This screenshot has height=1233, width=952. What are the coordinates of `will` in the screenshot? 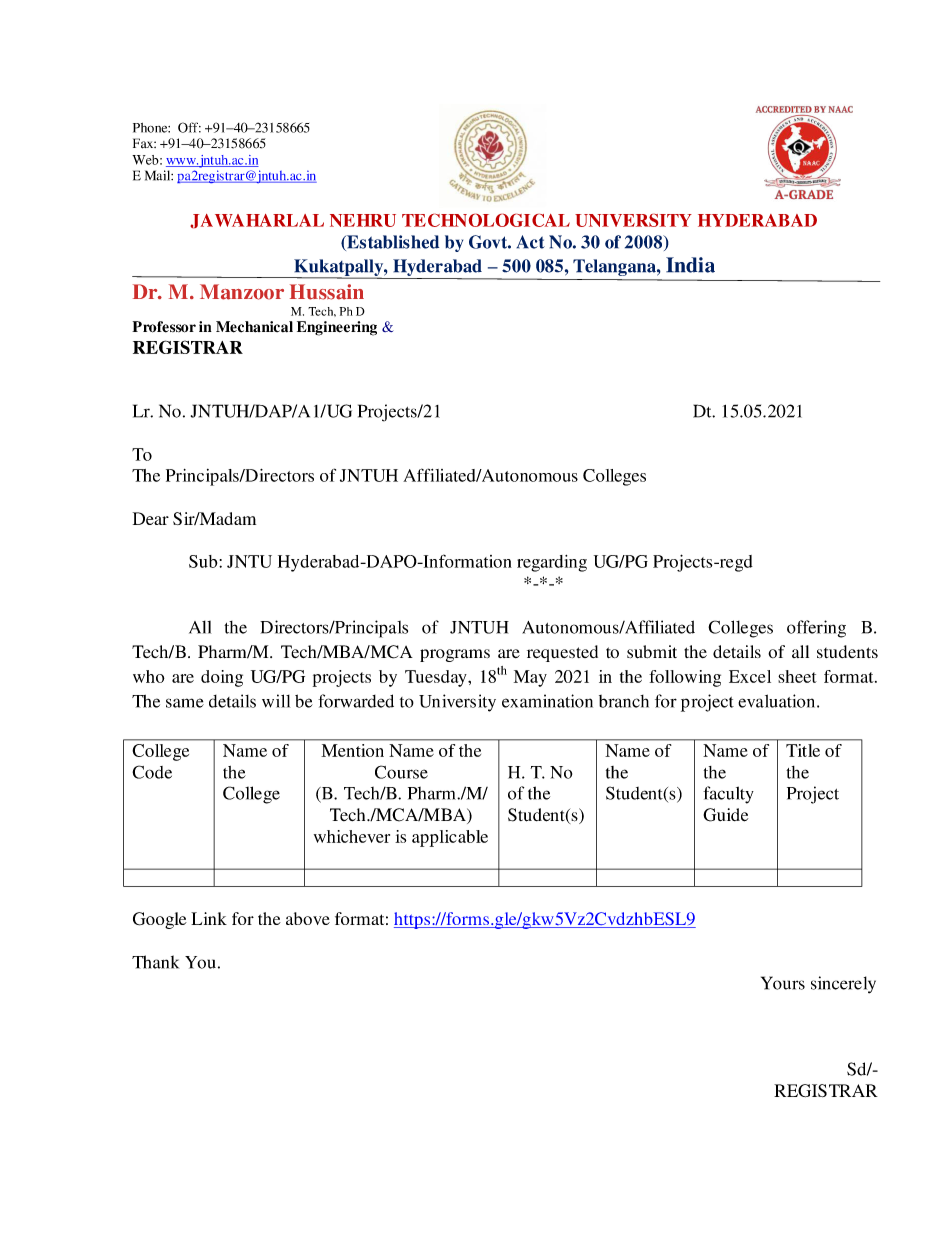 It's located at (276, 701).
